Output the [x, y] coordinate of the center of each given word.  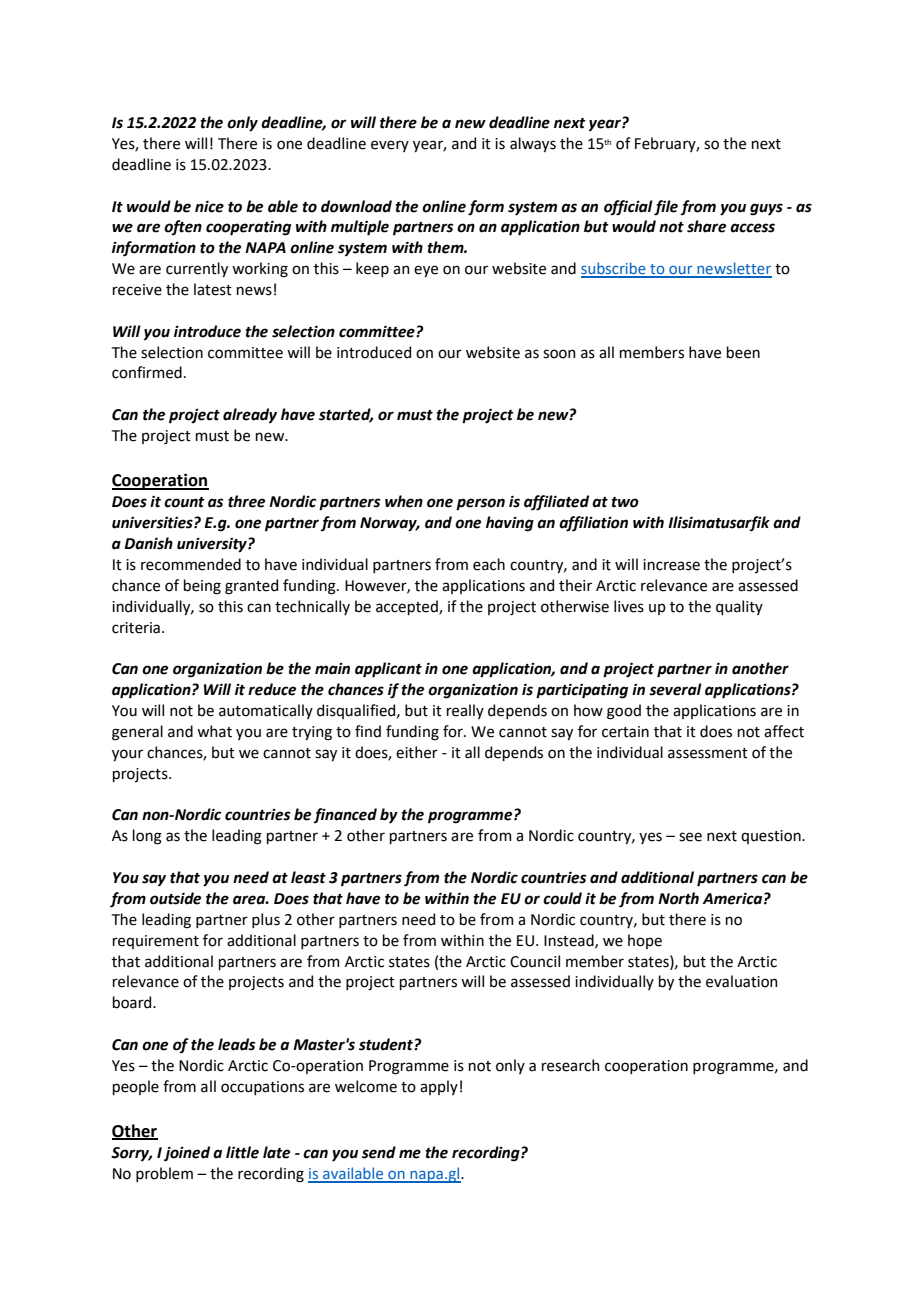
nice [209, 206]
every [390, 146]
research [571, 1065]
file [666, 208]
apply [439, 1087]
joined [187, 1153]
